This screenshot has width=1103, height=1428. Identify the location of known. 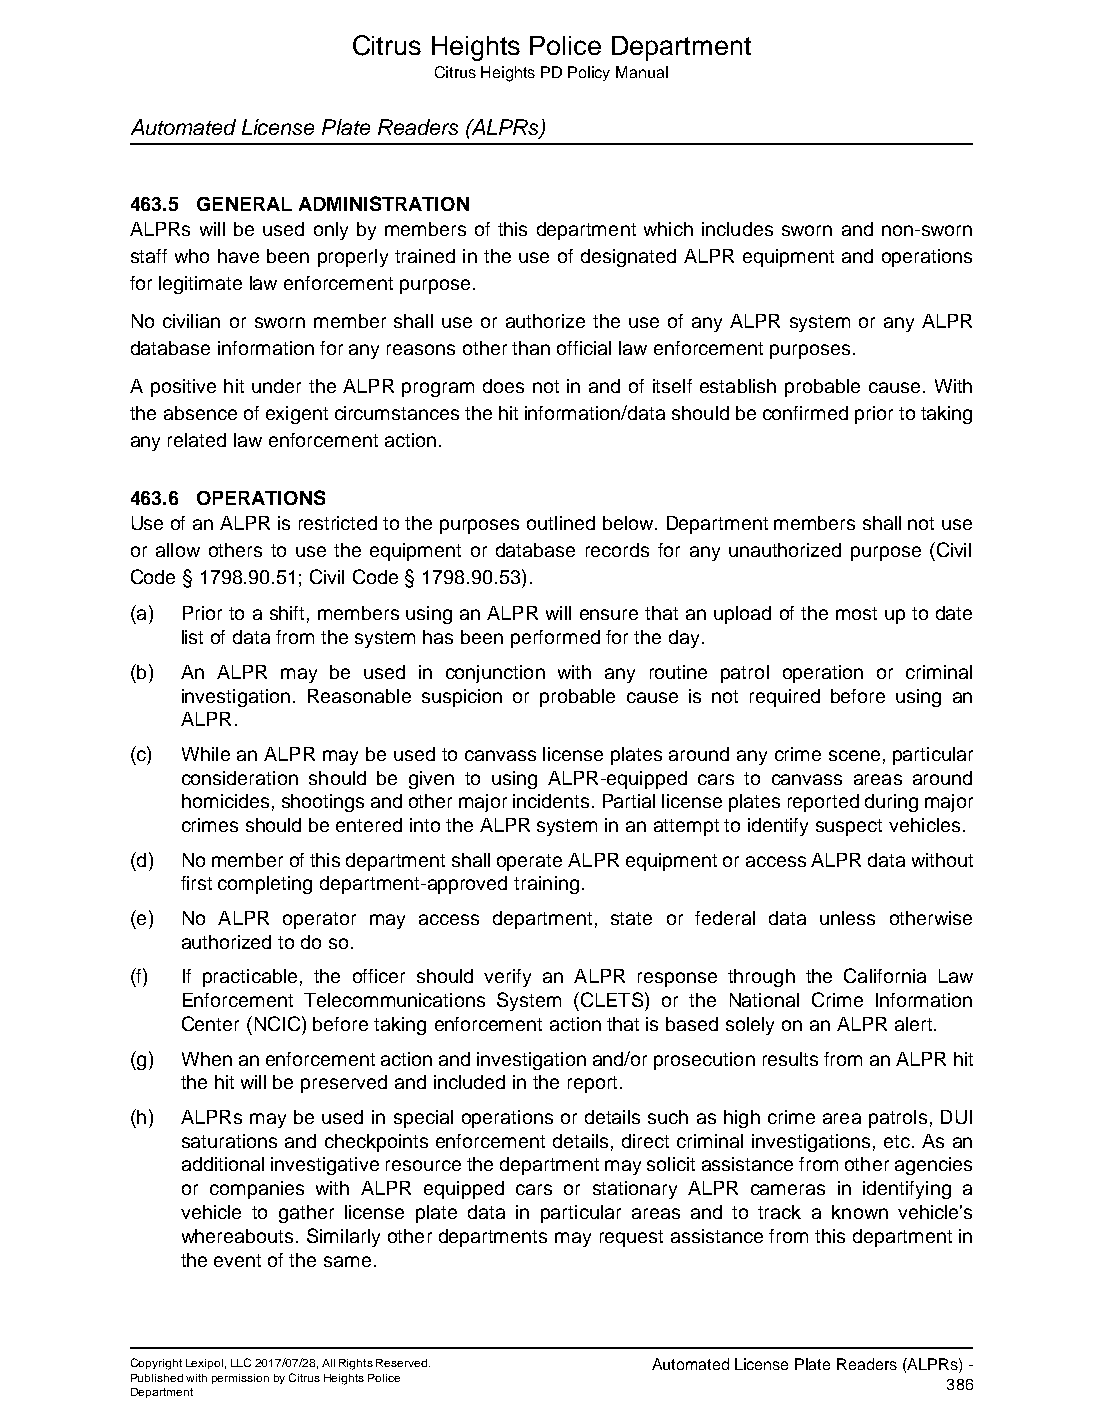
(860, 1212).
